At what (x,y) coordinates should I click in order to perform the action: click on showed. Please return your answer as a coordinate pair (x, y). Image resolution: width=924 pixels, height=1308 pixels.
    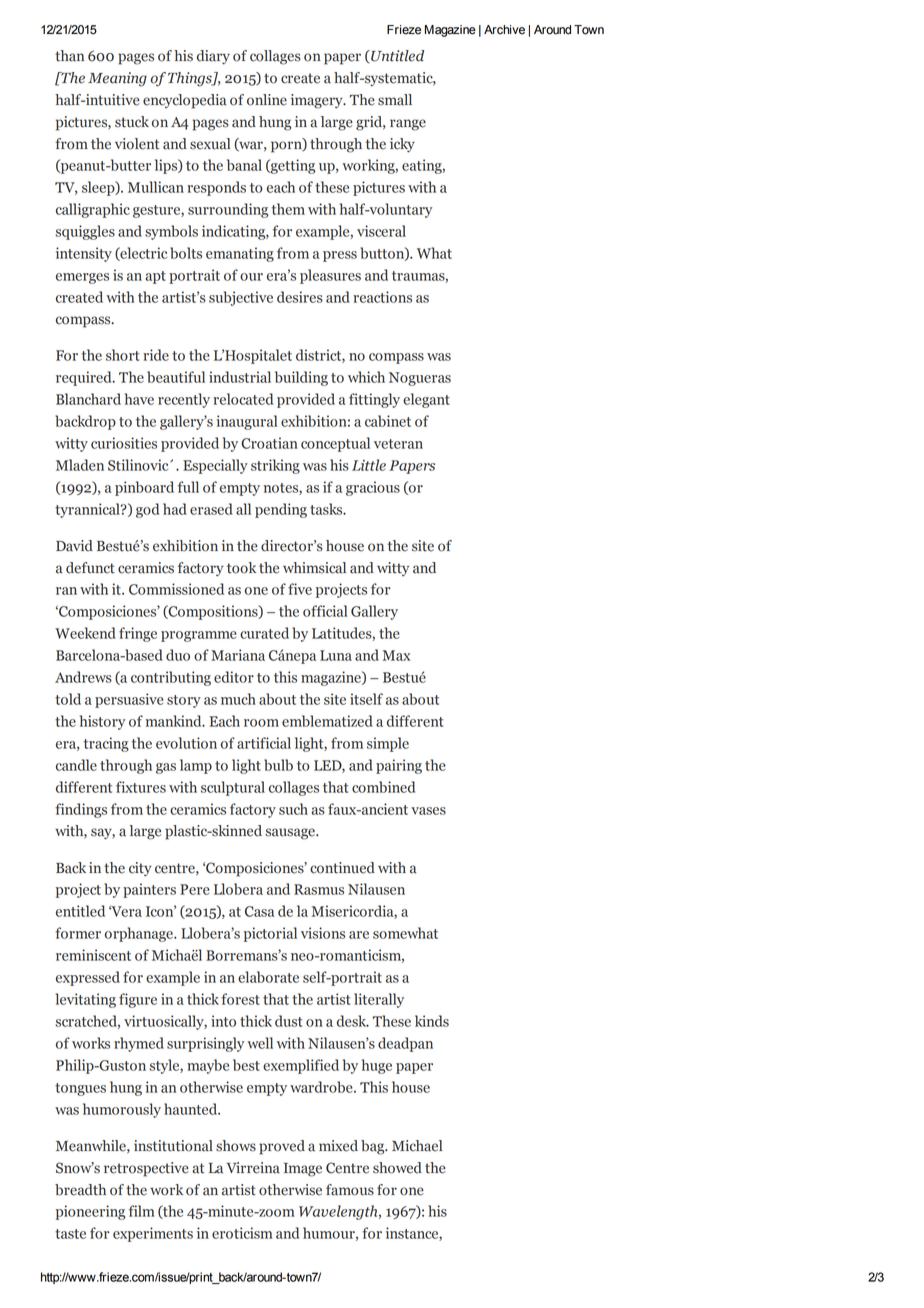
    Looking at the image, I should click on (397, 1168).
